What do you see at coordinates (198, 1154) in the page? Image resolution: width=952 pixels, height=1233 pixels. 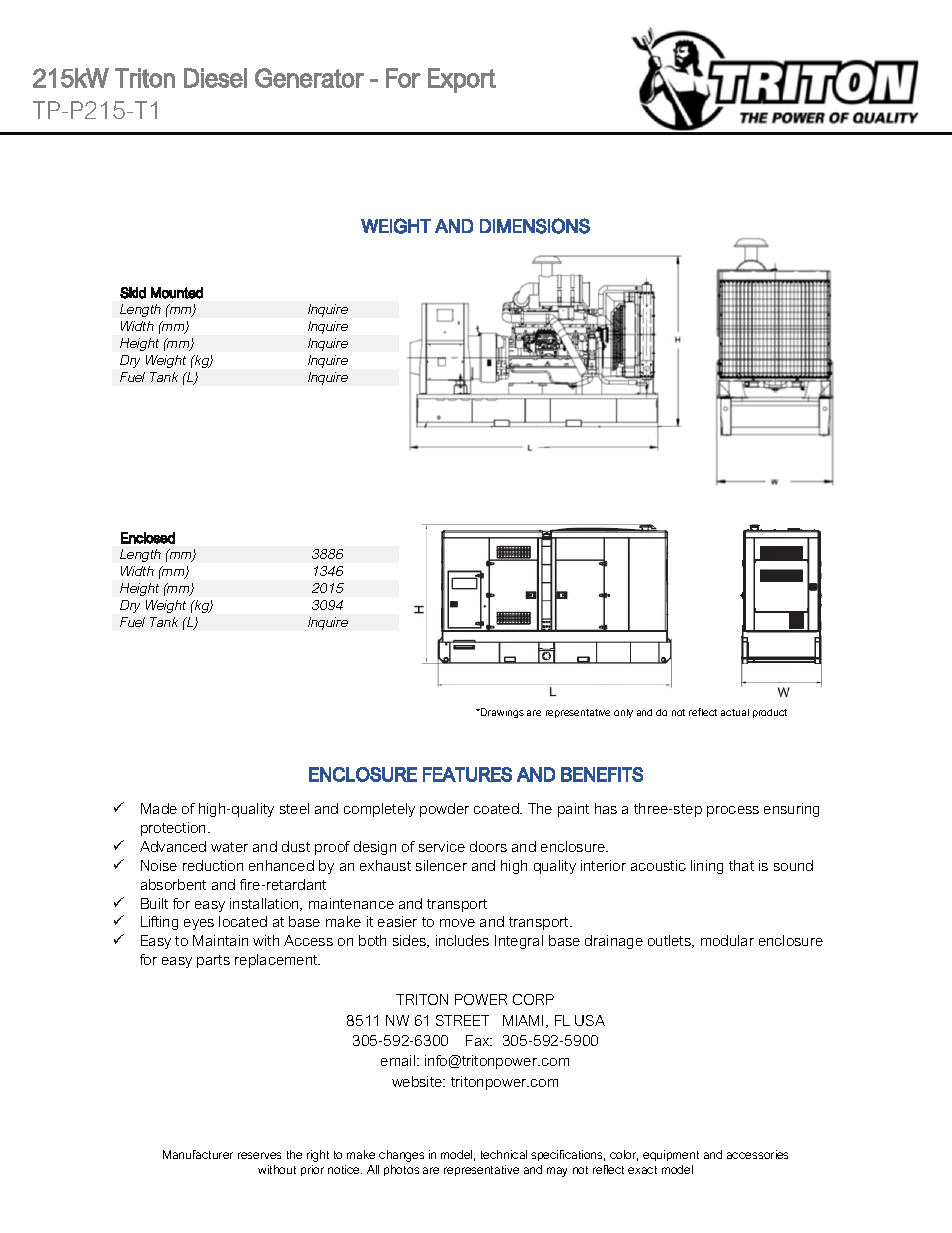 I see `Manufacturer` at bounding box center [198, 1154].
